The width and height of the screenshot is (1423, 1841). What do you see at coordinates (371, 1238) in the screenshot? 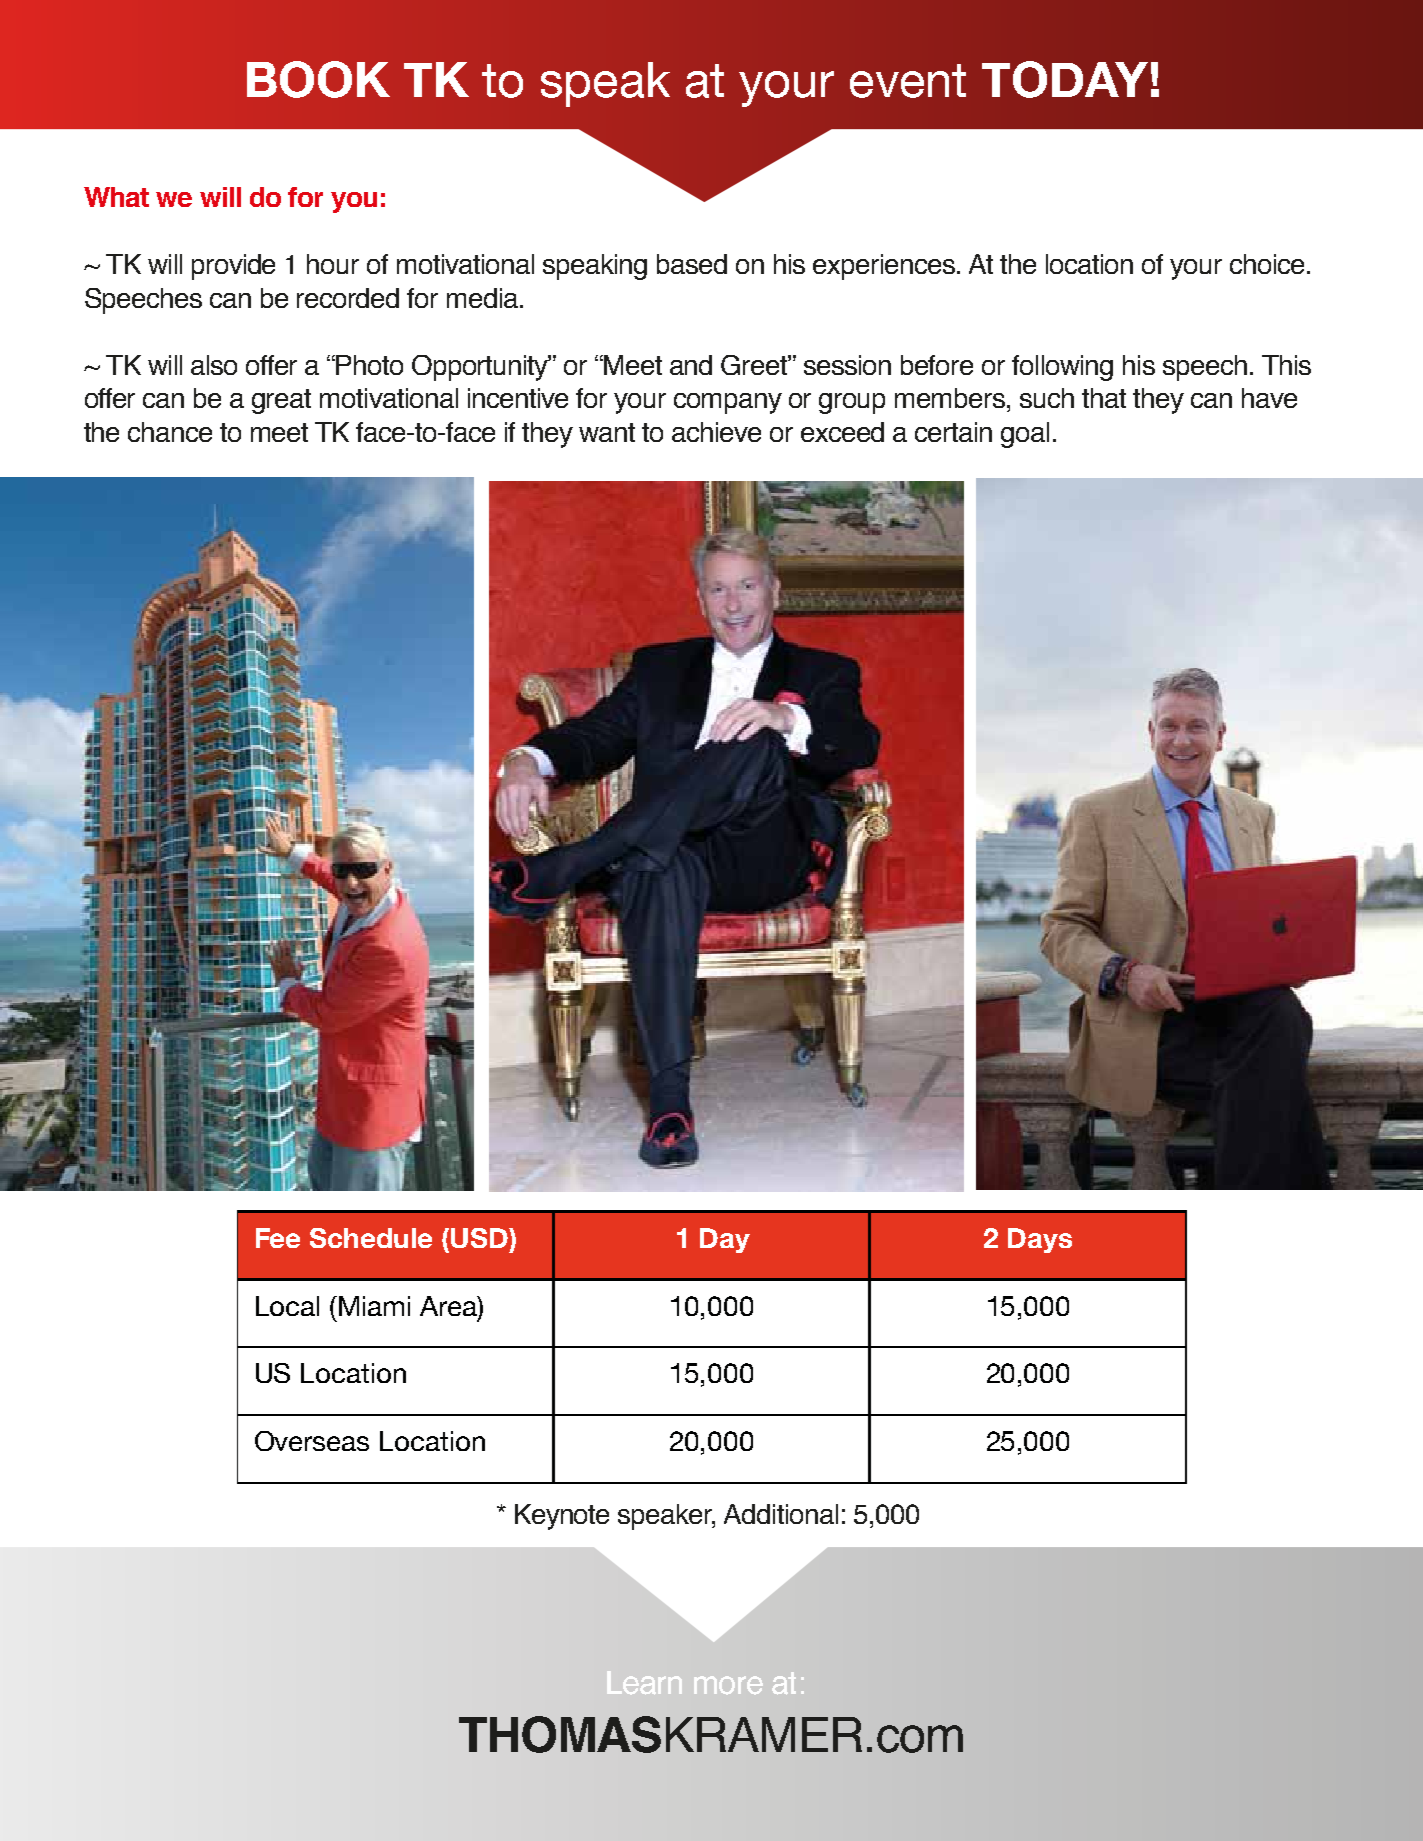
I see `Schedule` at bounding box center [371, 1238].
